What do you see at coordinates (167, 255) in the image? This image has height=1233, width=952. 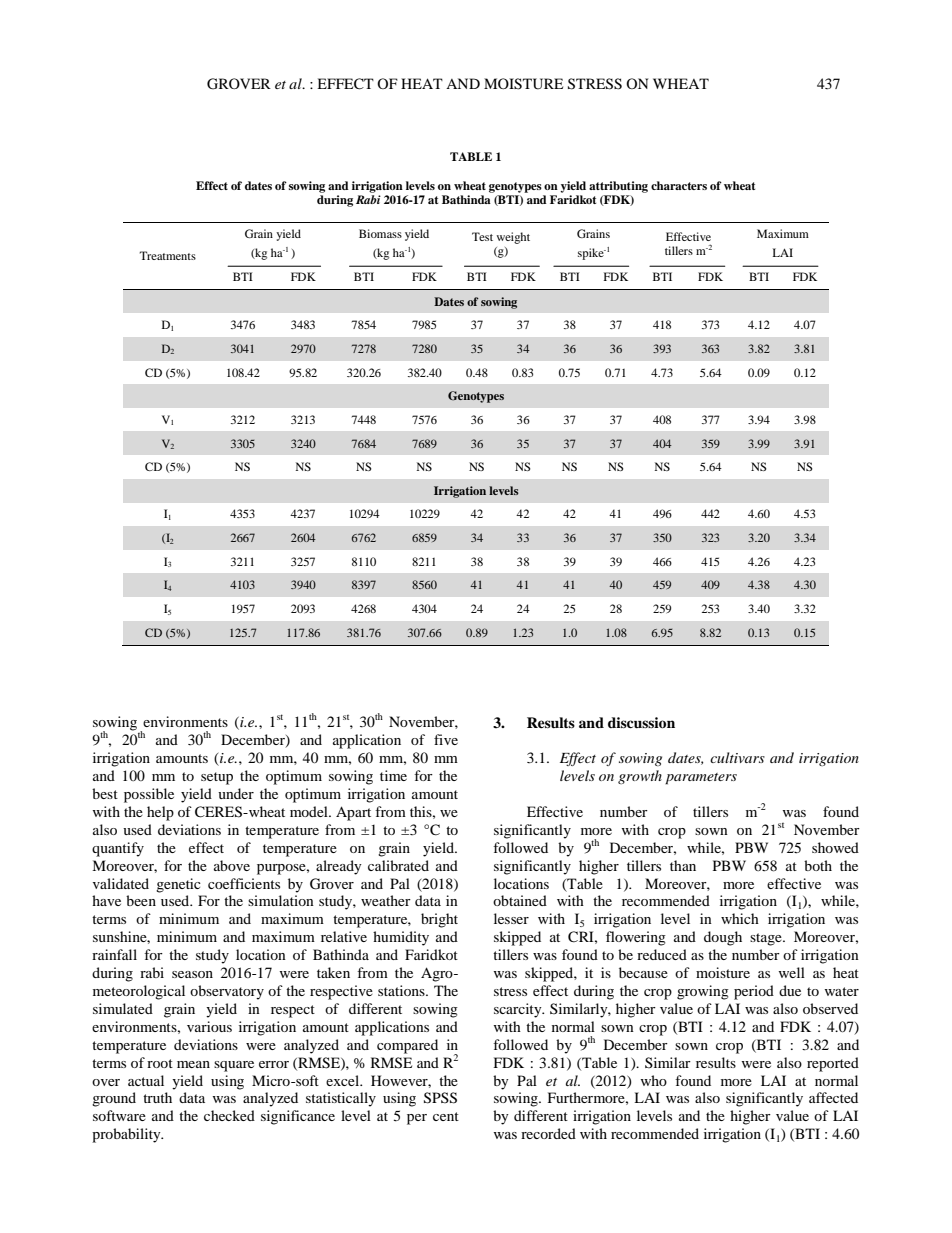 I see `Treatments` at bounding box center [167, 255].
